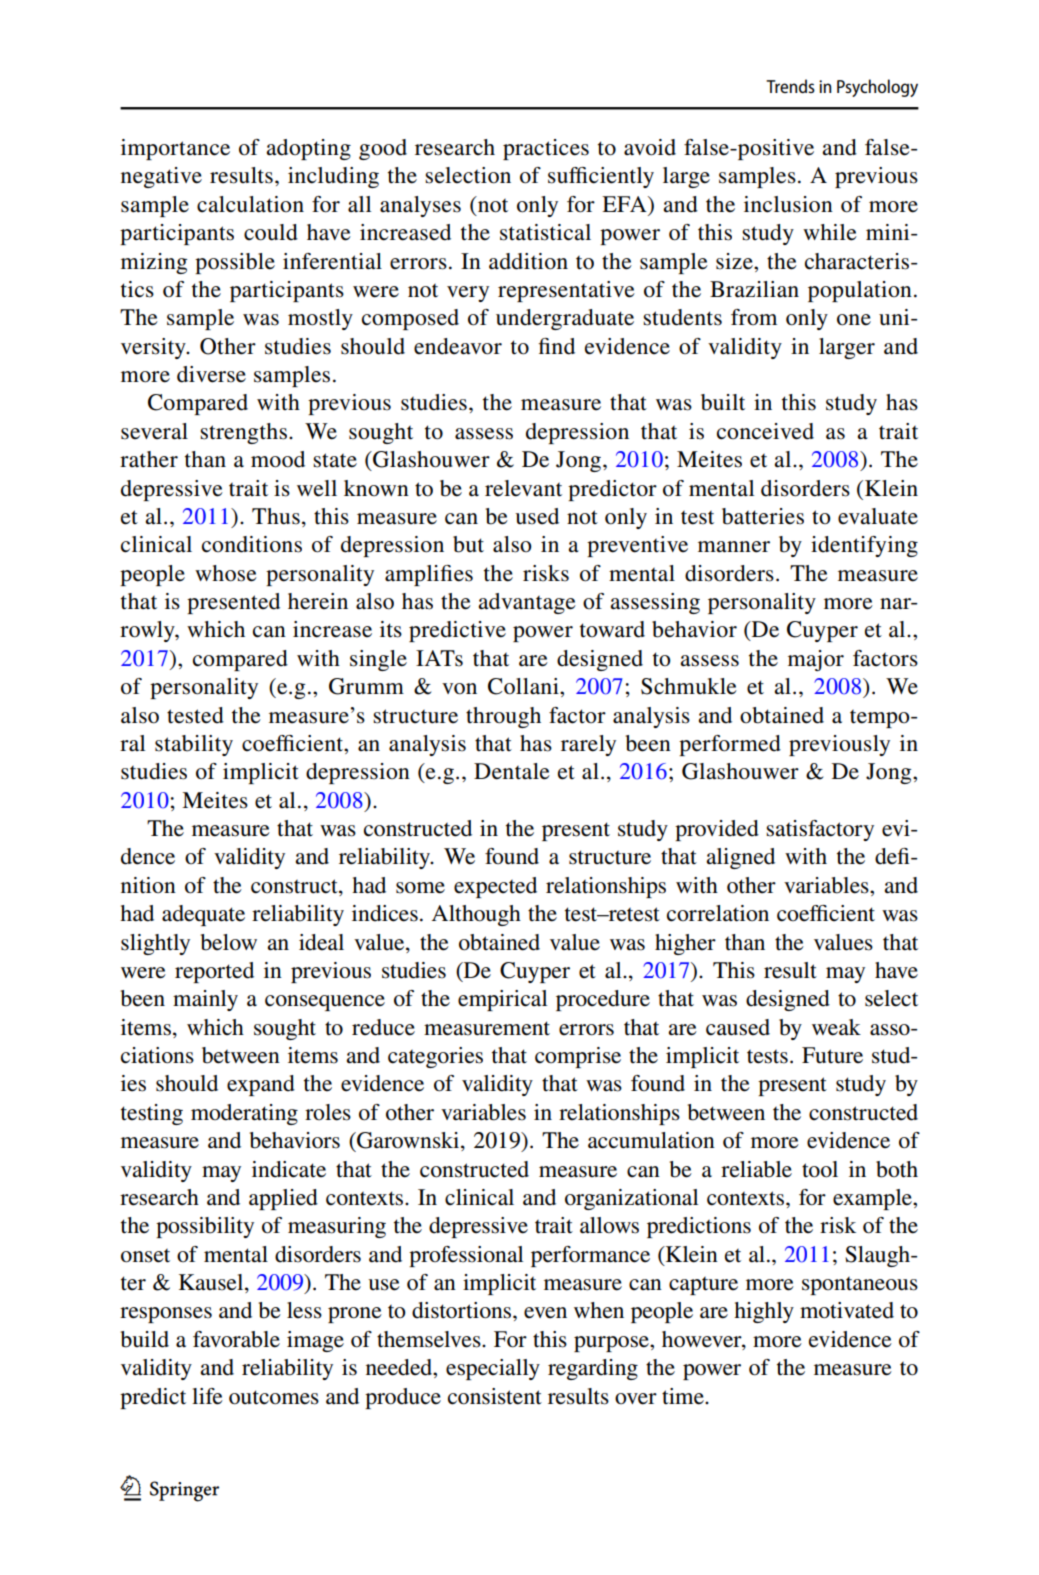 This page has width=1039, height=1575. What do you see at coordinates (236, 1339) in the page?
I see `favorable` at bounding box center [236, 1339].
